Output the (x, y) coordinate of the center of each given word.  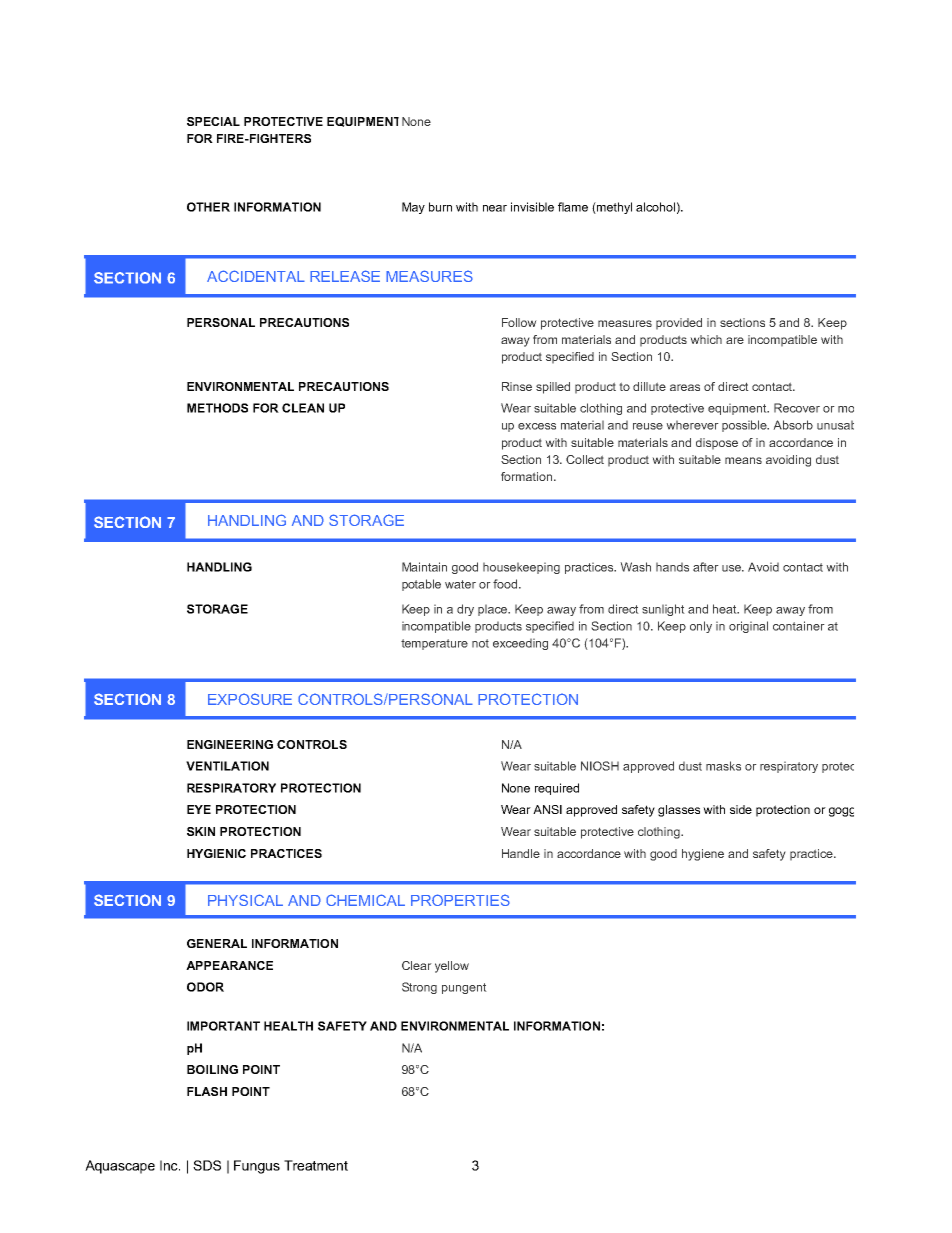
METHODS (217, 408)
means (743, 460)
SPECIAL (213, 121)
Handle (521, 853)
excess (537, 426)
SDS (207, 1165)
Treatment (316, 1165)
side (741, 809)
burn (440, 207)
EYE (199, 809)
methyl (613, 208)
